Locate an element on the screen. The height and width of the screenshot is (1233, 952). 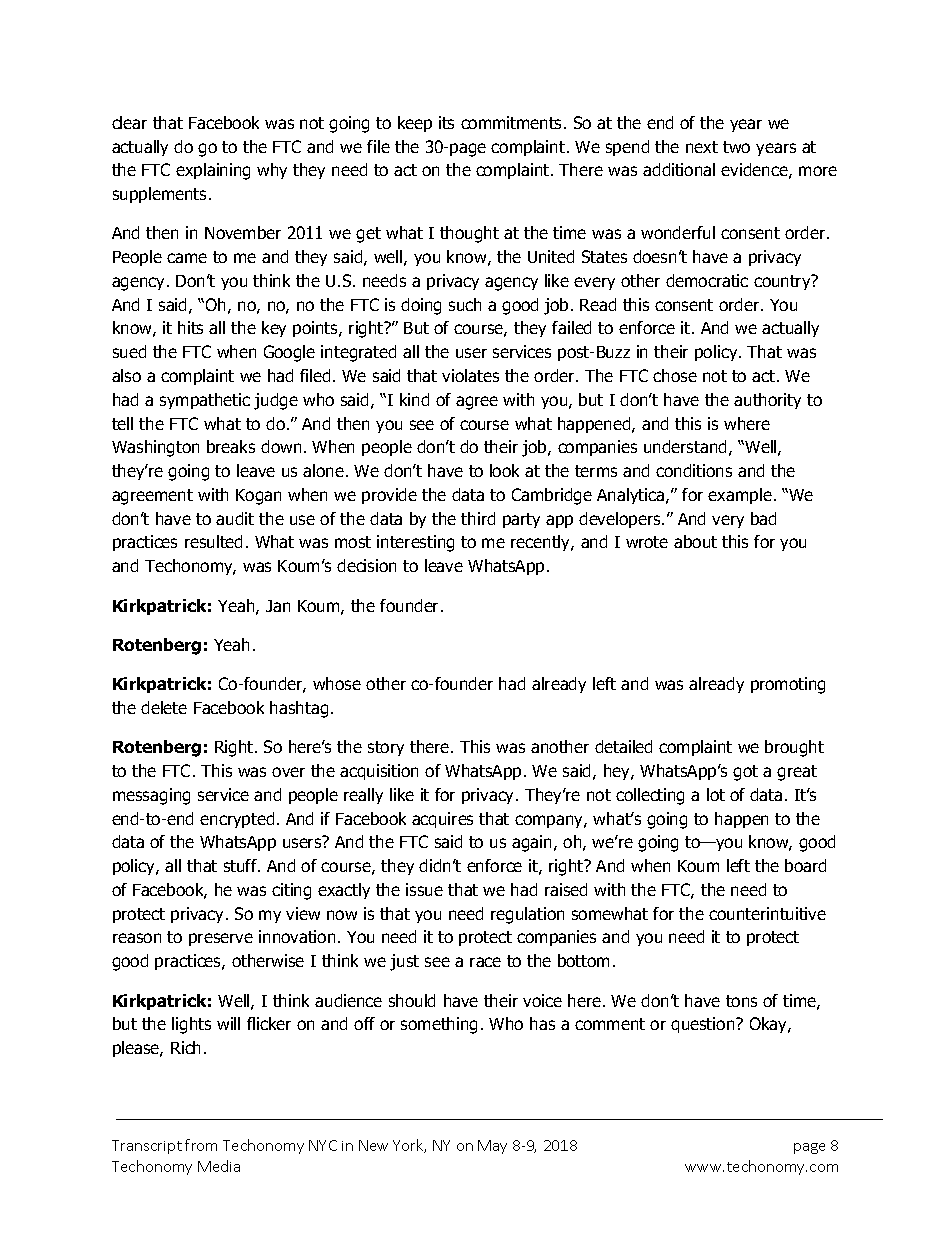
stuff is located at coordinates (242, 865).
